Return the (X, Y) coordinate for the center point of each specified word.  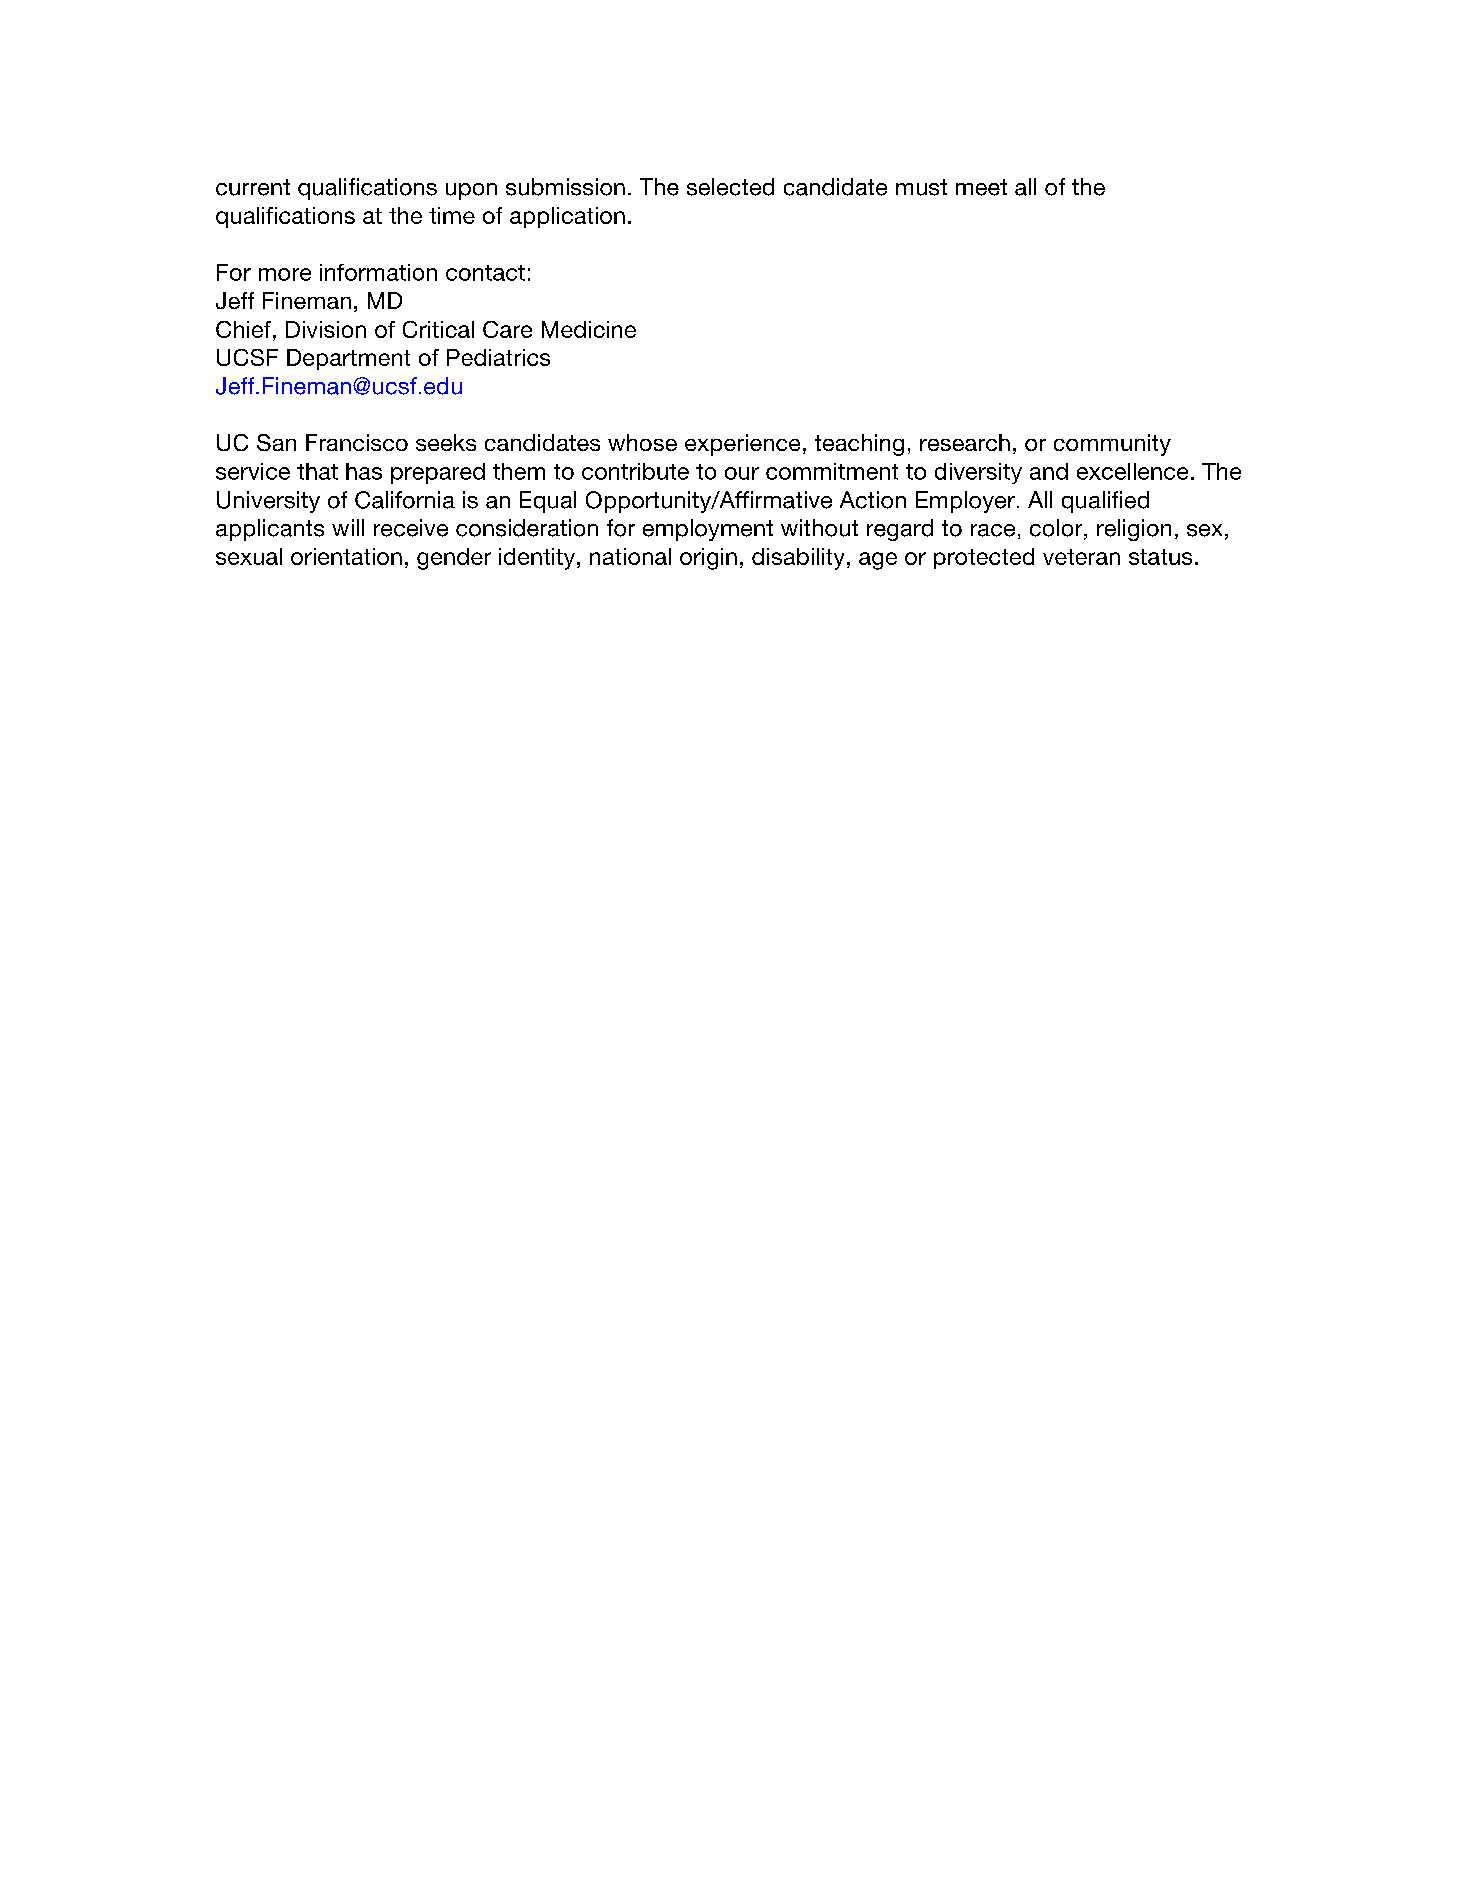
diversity (978, 473)
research (965, 442)
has (364, 471)
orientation (346, 556)
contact (485, 273)
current (253, 187)
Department (348, 359)
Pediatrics (498, 357)
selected (730, 187)
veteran (1081, 557)
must (921, 187)
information (378, 272)
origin (708, 559)
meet (981, 187)
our (742, 473)
